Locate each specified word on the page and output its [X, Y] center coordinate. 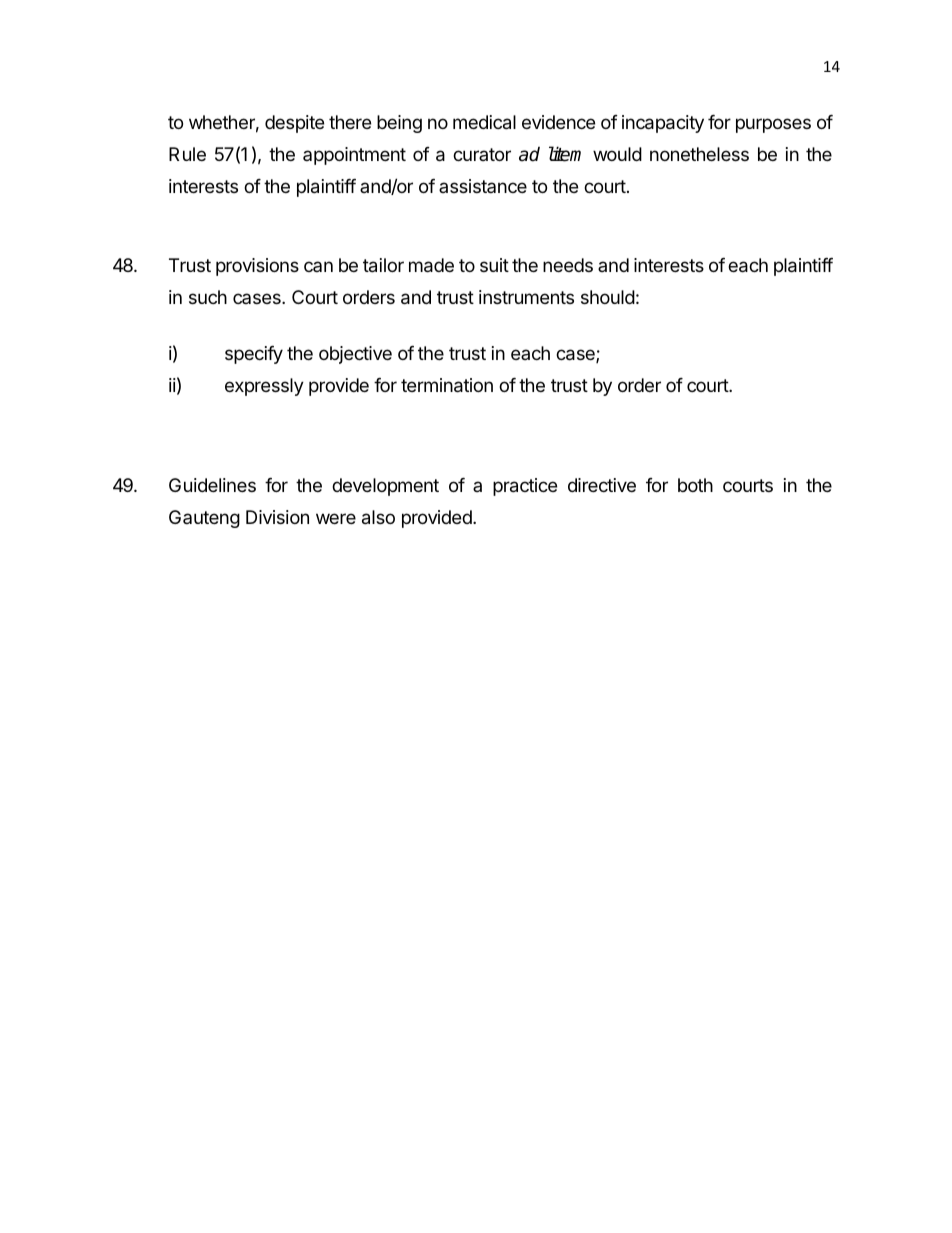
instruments [526, 297]
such [208, 297]
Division [277, 517]
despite [294, 124]
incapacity [663, 124]
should [608, 297]
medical [484, 122]
